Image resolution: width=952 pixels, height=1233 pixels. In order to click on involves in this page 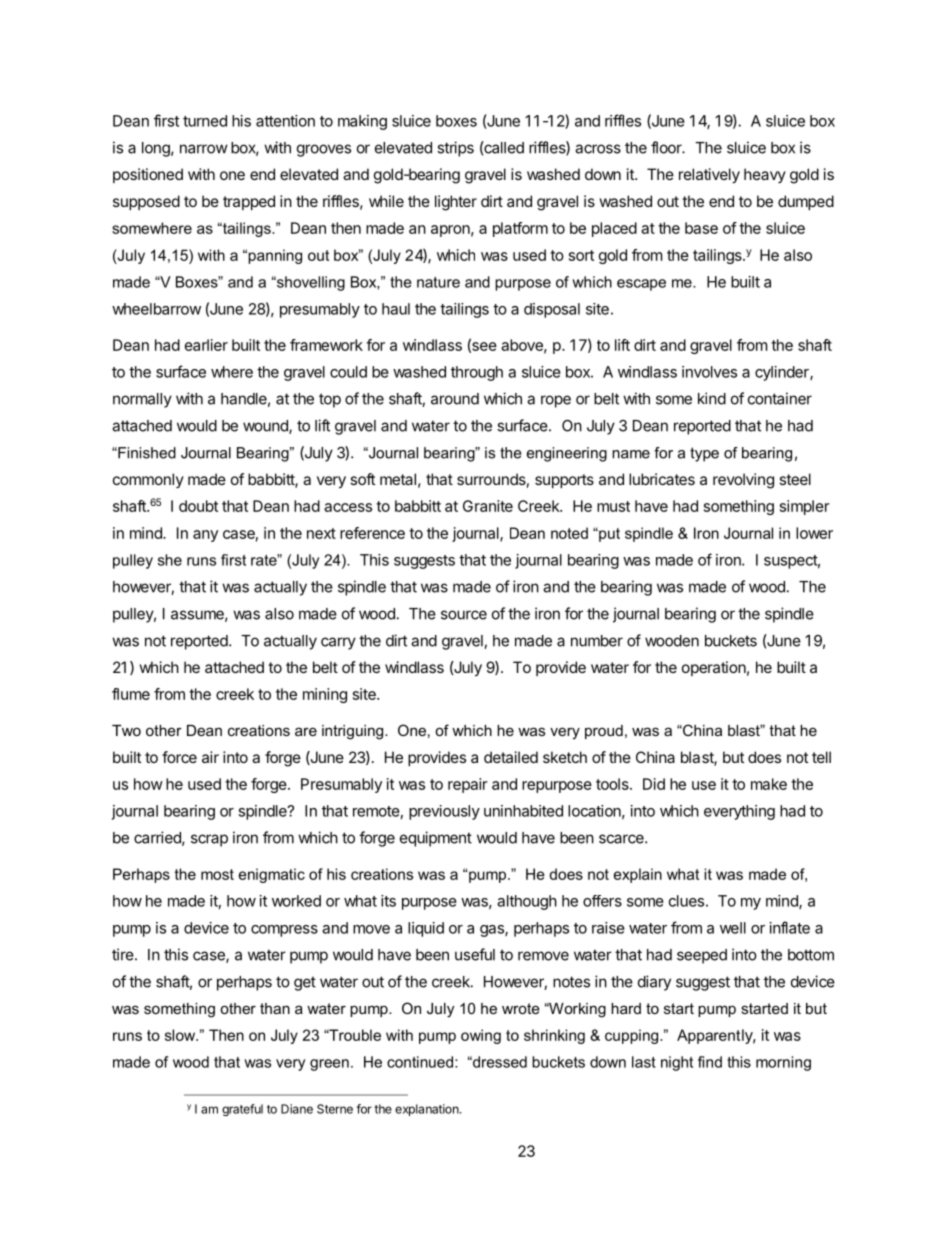, I will do `click(709, 372)`.
